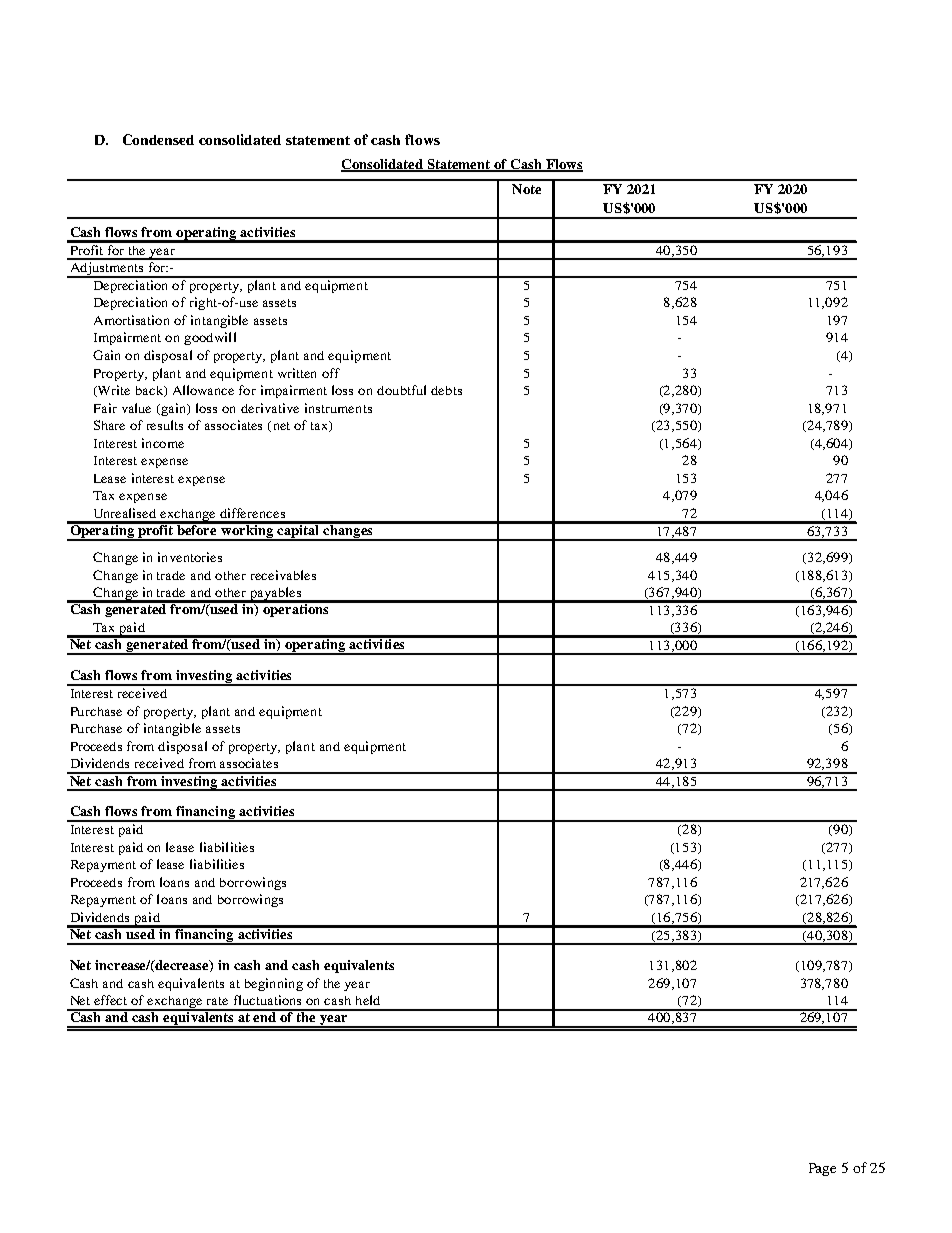  I want to click on beginning, so click(274, 984).
